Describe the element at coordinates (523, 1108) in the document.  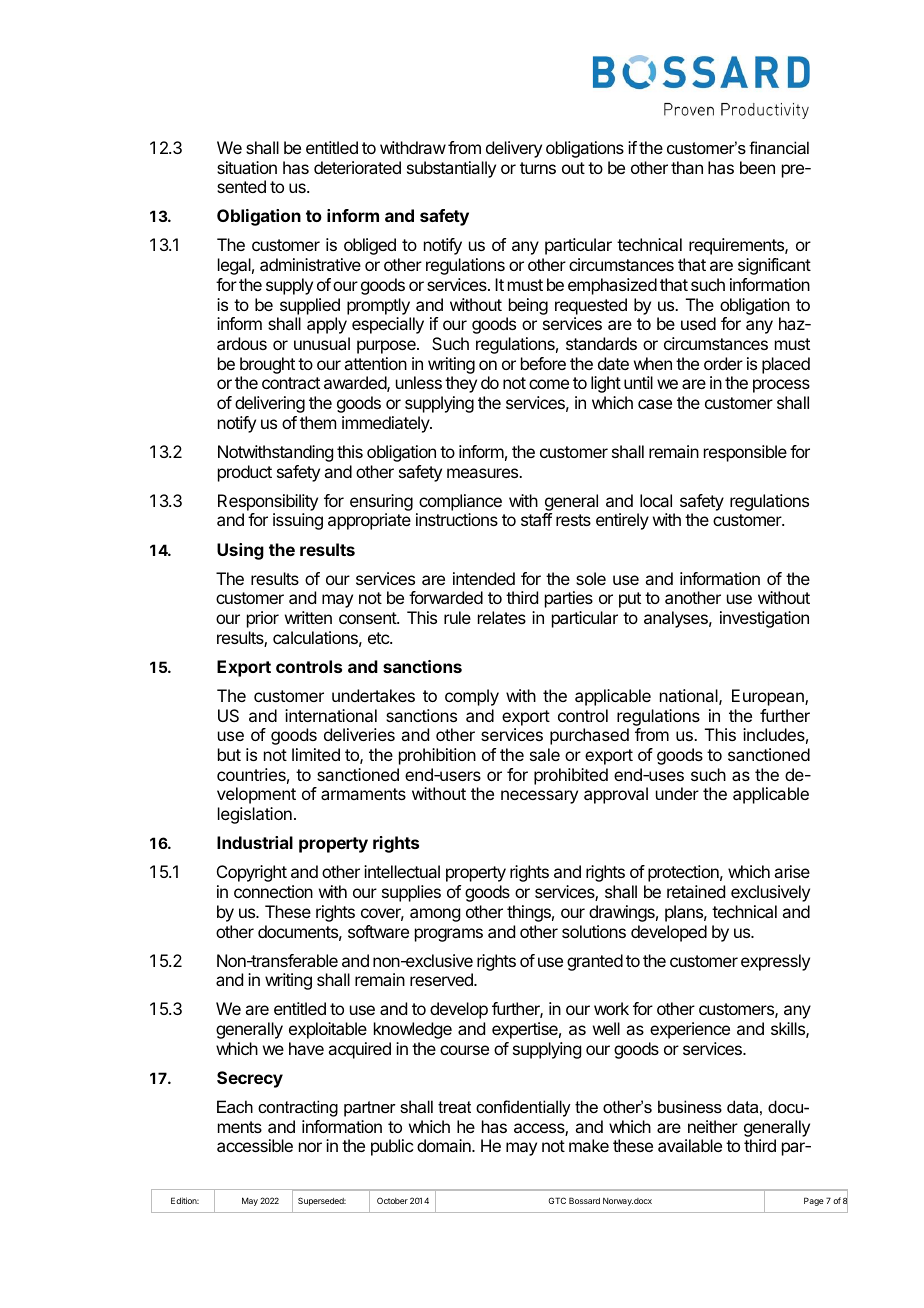
I see `confidentially` at that location.
